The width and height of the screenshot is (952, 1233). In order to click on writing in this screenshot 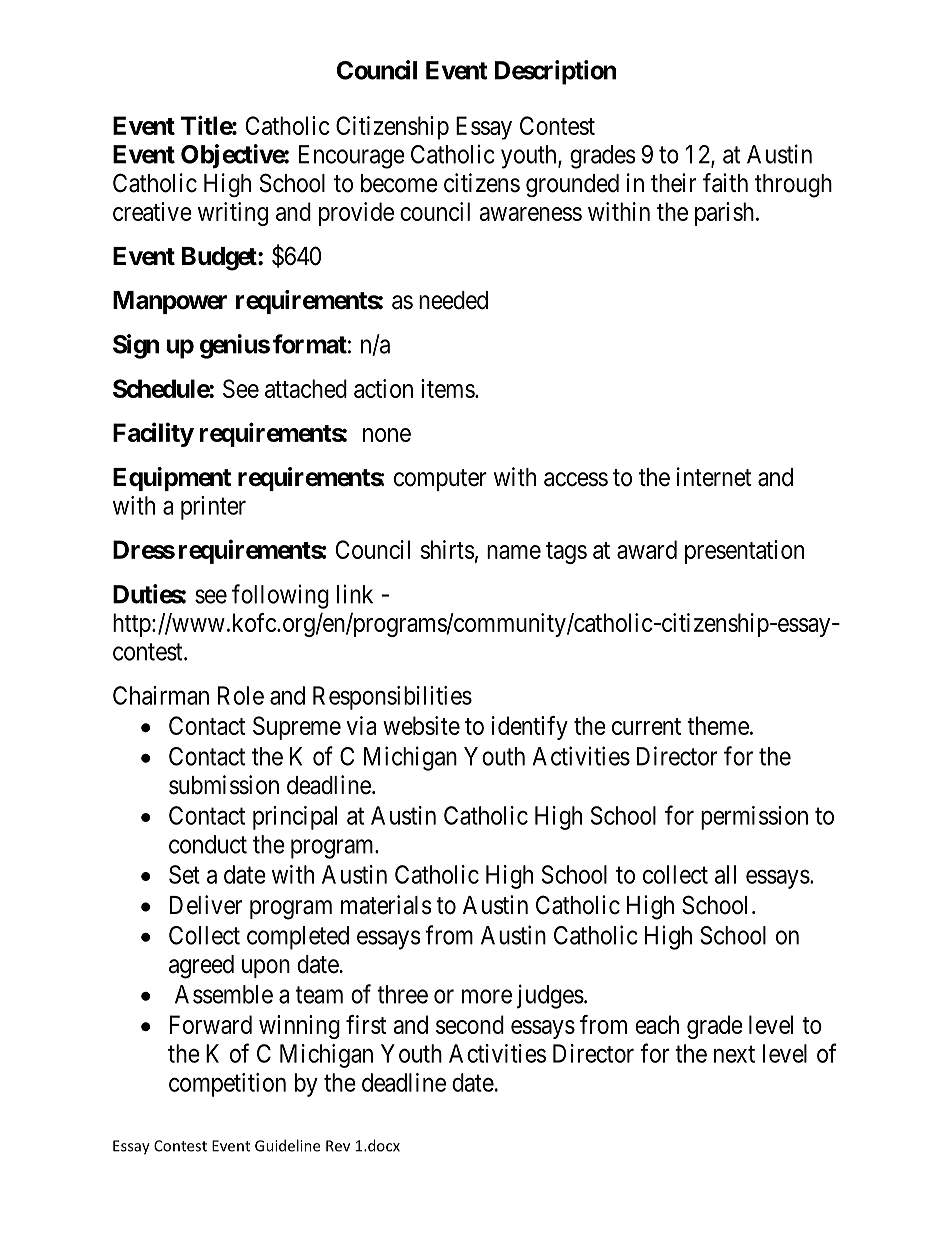, I will do `click(233, 214)`.
